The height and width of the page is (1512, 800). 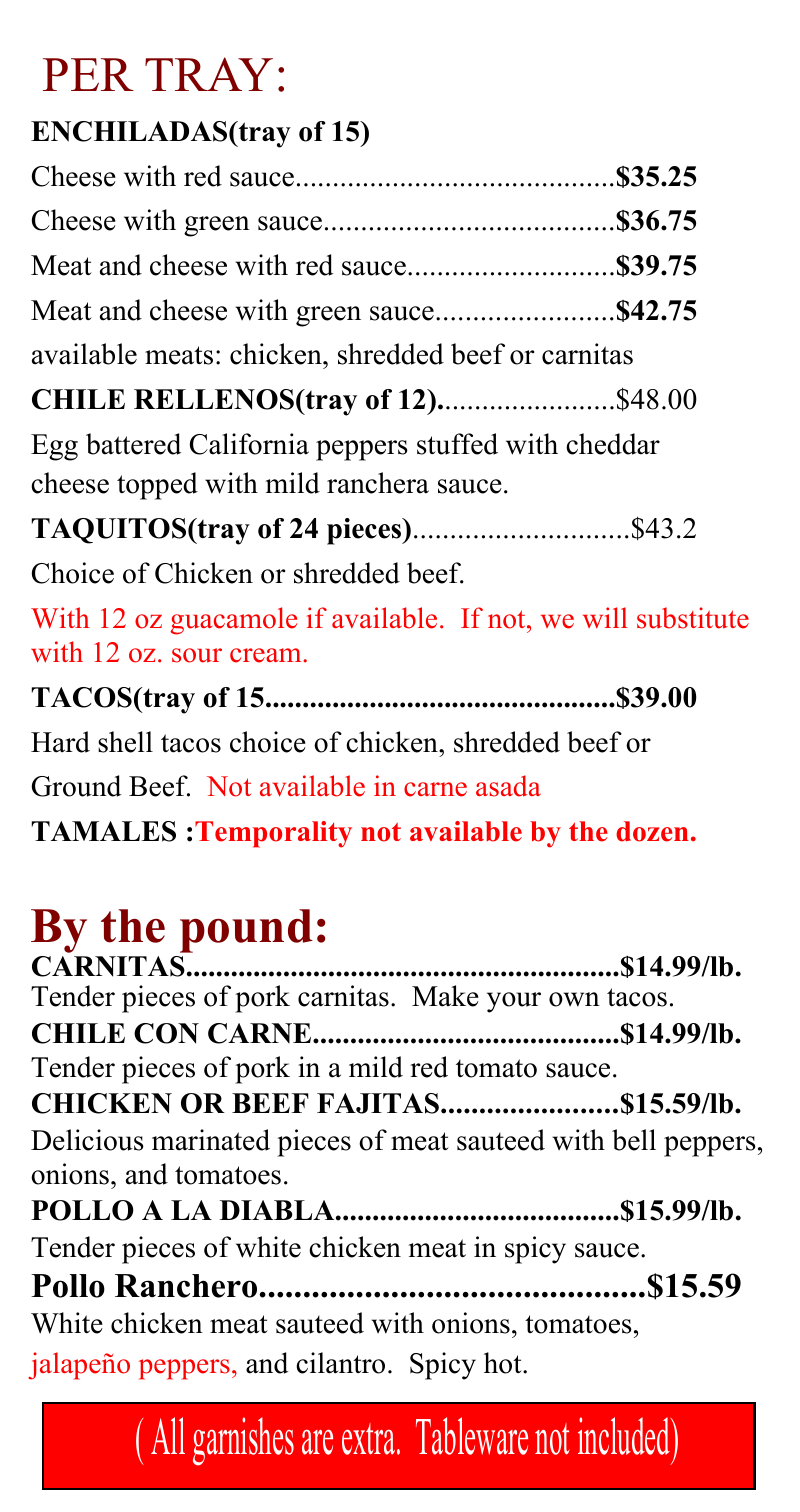 What do you see at coordinates (457, 444) in the page?
I see `stuffed` at bounding box center [457, 444].
